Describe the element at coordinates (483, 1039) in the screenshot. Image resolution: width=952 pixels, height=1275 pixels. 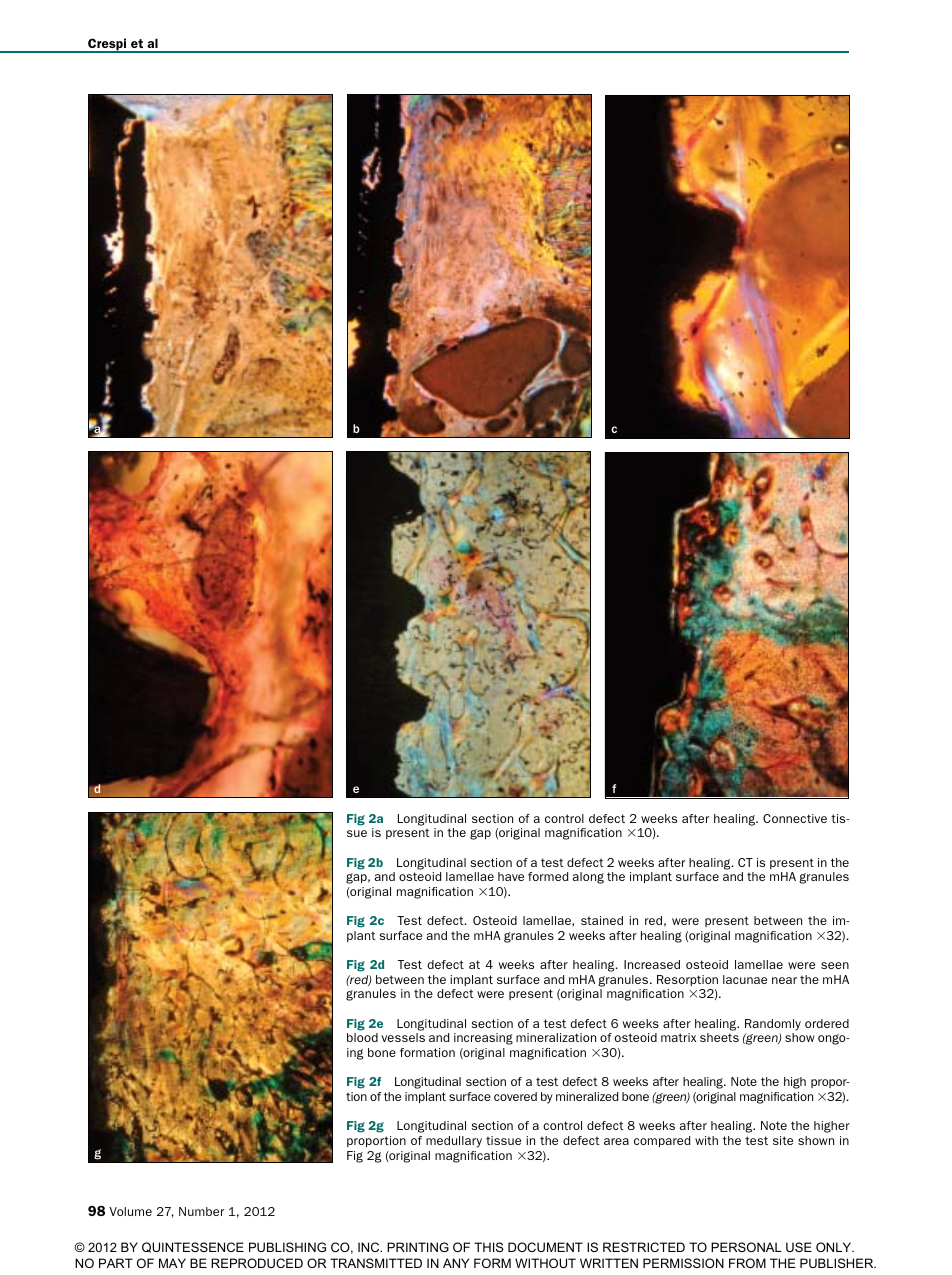
I see `increasing` at that location.
